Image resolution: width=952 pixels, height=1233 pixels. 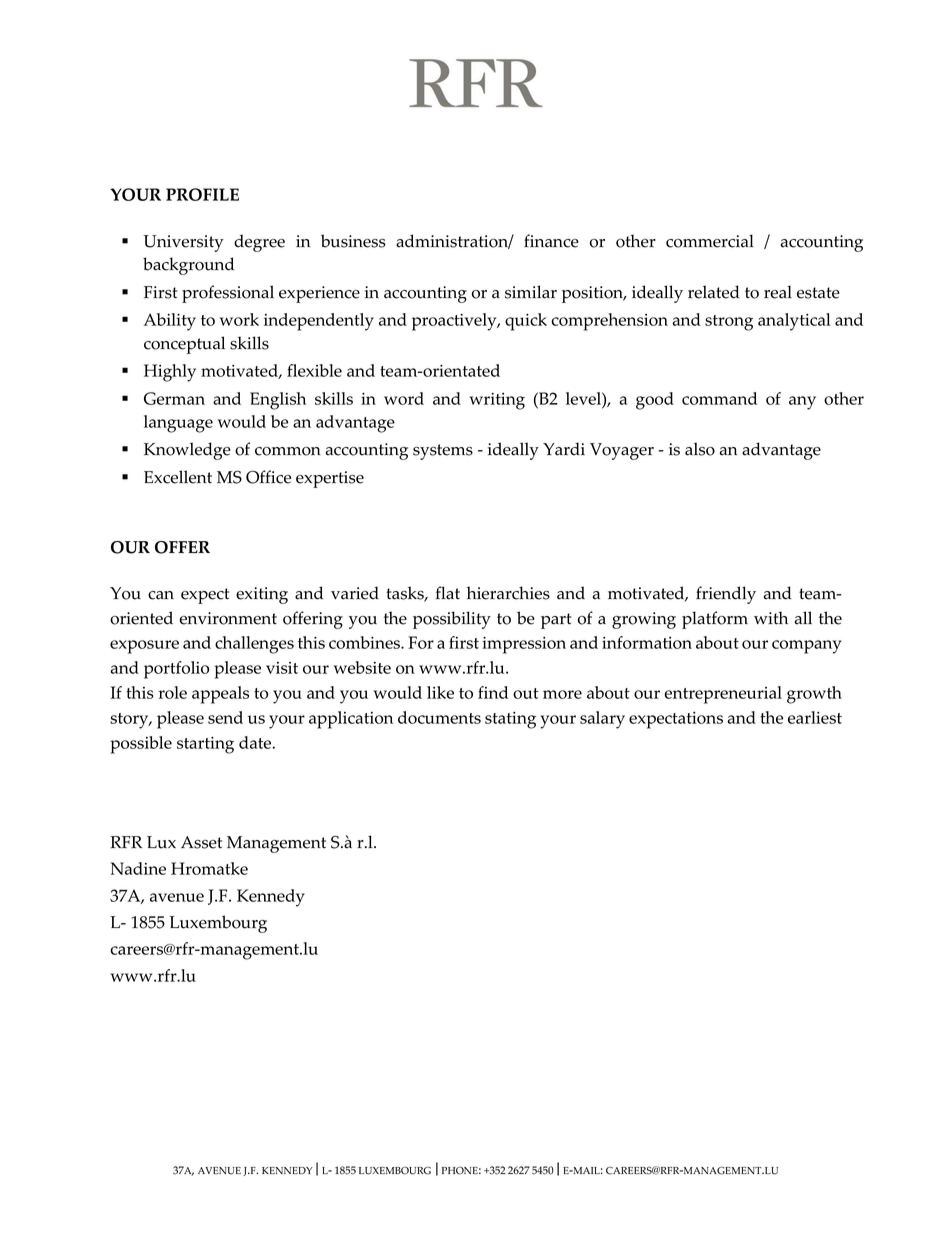 I want to click on PROFILE, so click(x=202, y=194).
